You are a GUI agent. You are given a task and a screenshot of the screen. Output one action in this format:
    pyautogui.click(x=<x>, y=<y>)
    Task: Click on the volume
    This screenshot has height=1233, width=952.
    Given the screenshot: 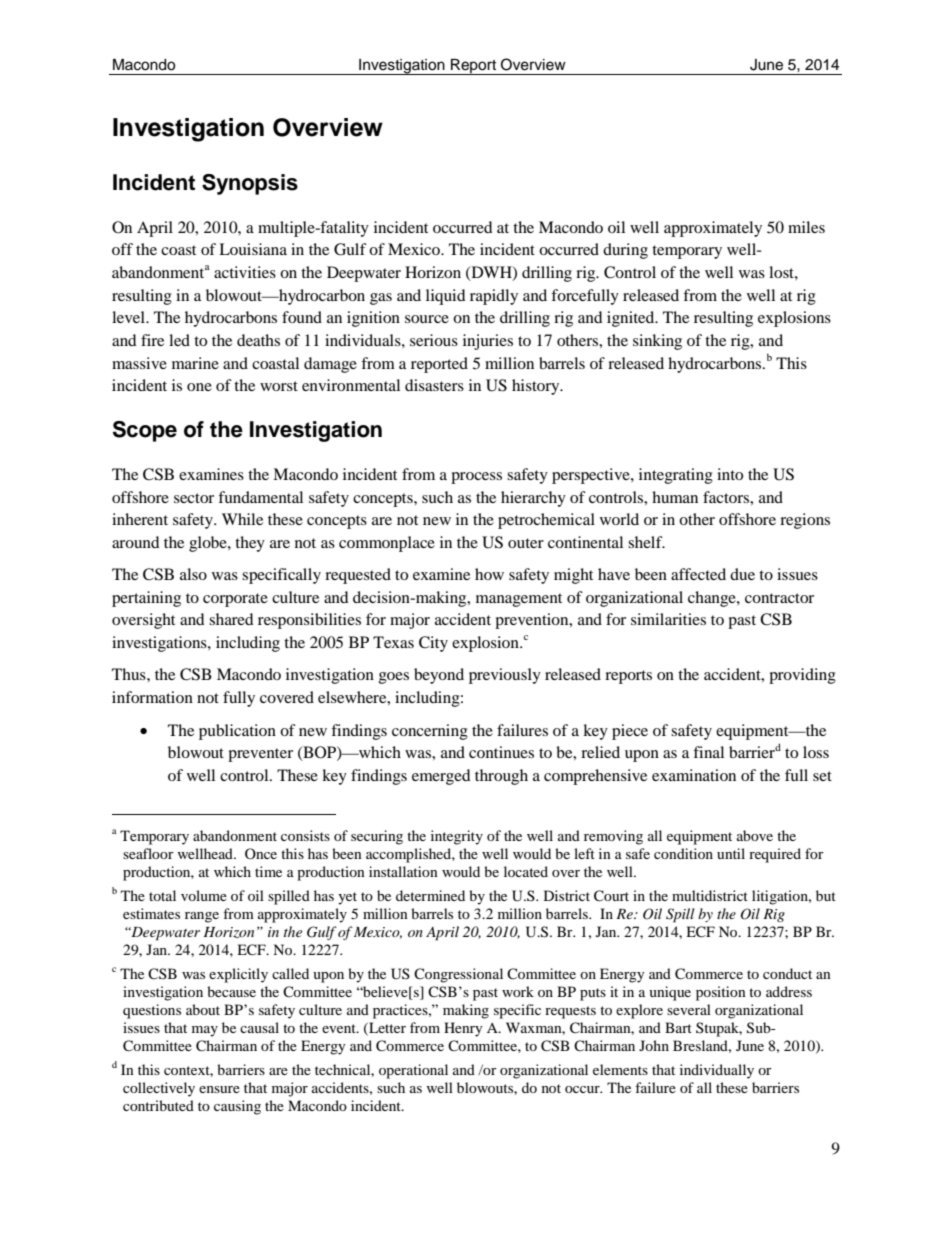 What is the action you would take?
    pyautogui.click(x=204, y=895)
